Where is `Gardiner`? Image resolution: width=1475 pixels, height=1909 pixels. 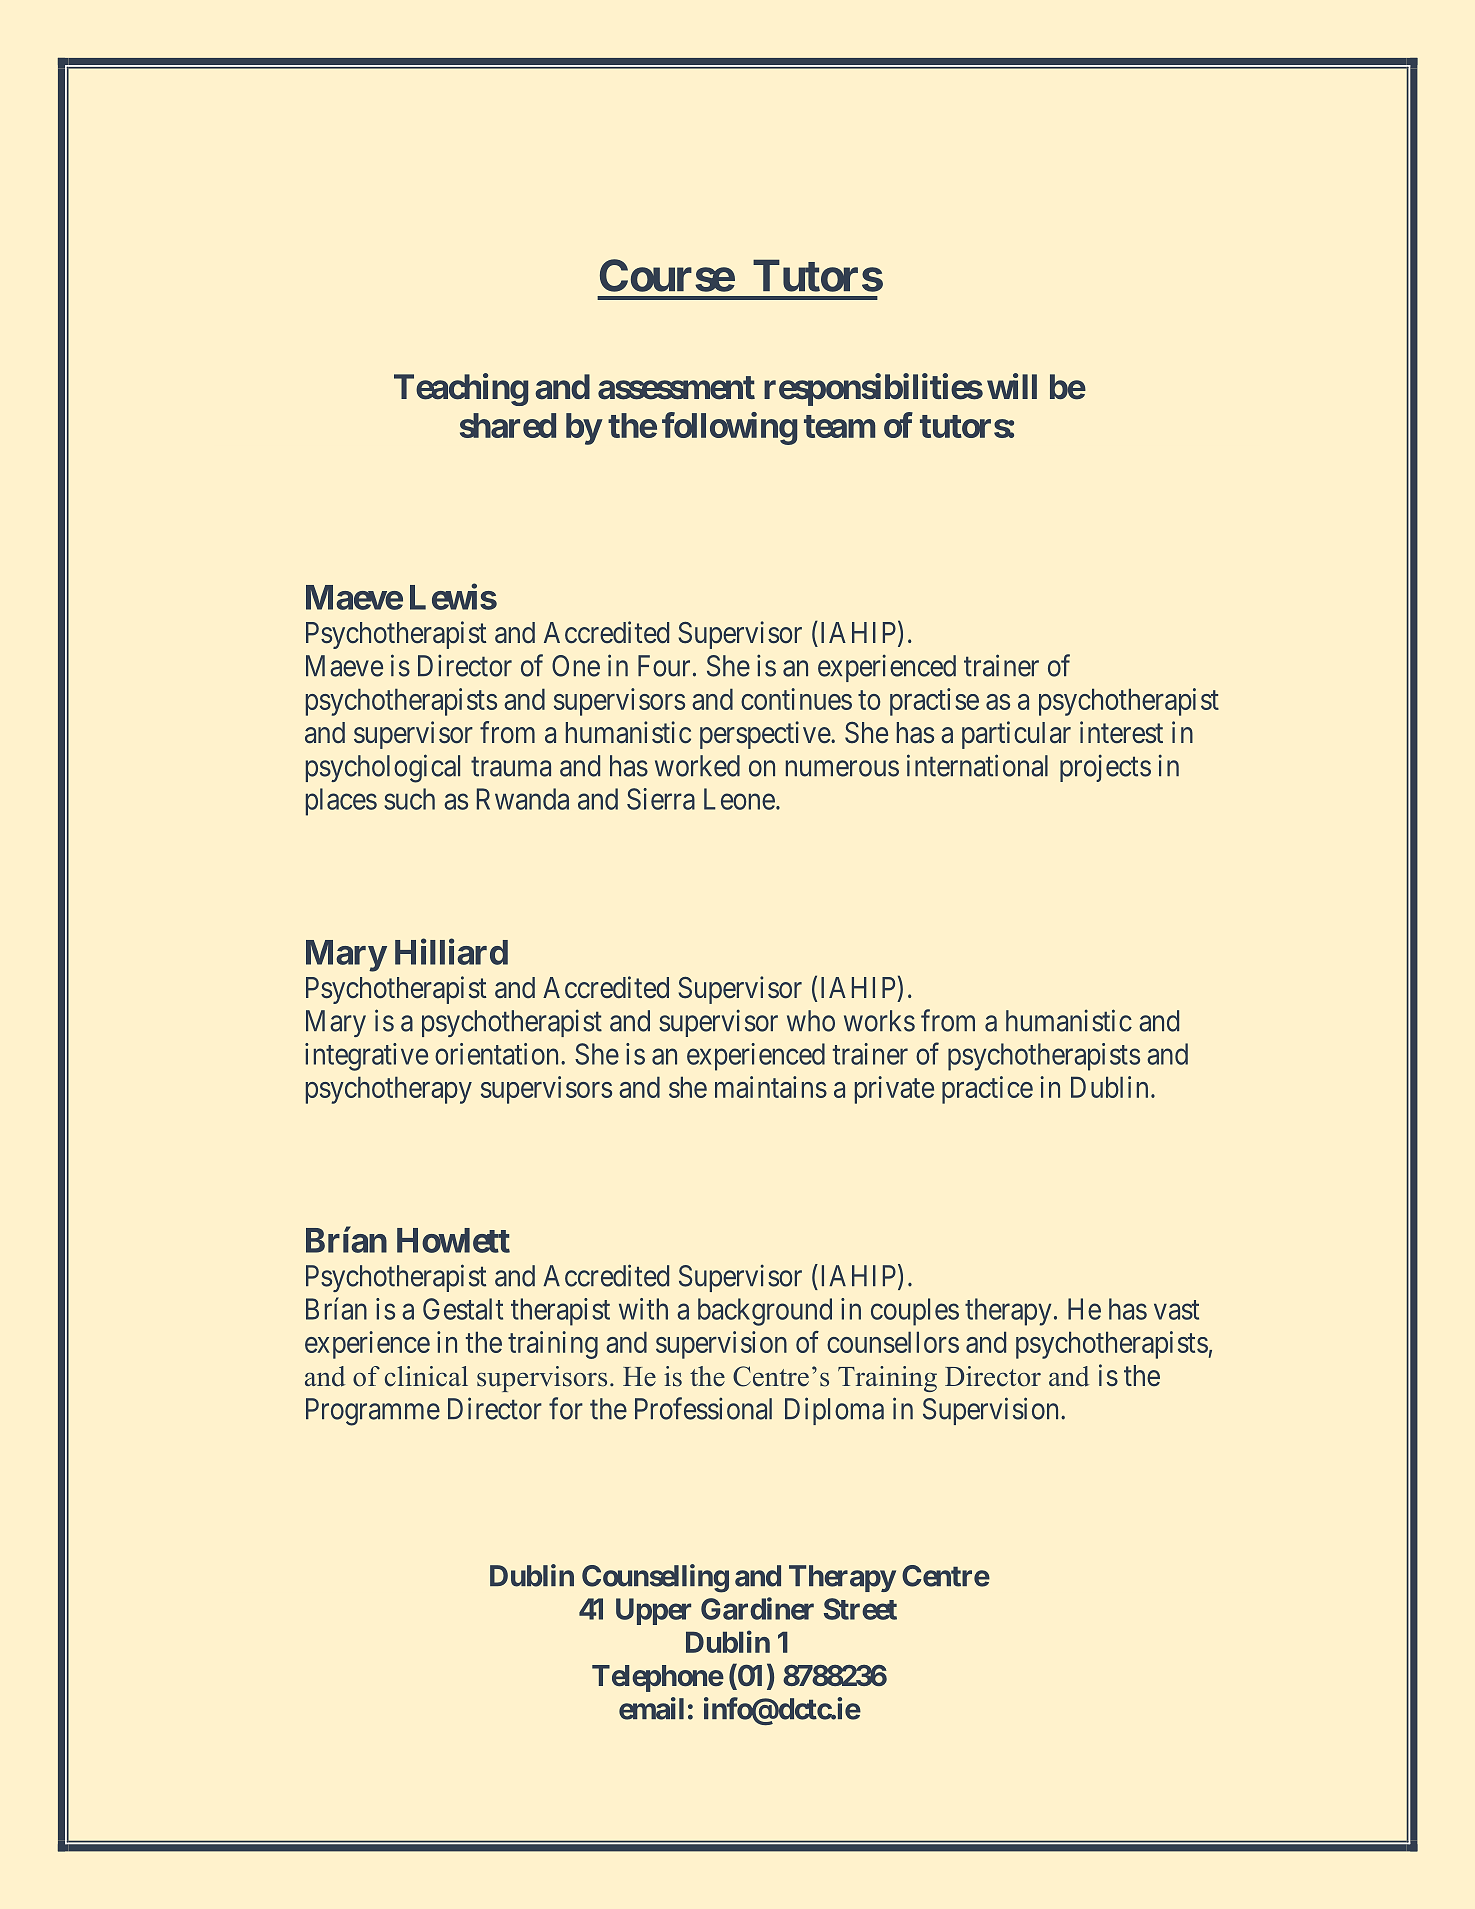
Gardiner is located at coordinates (757, 1608).
